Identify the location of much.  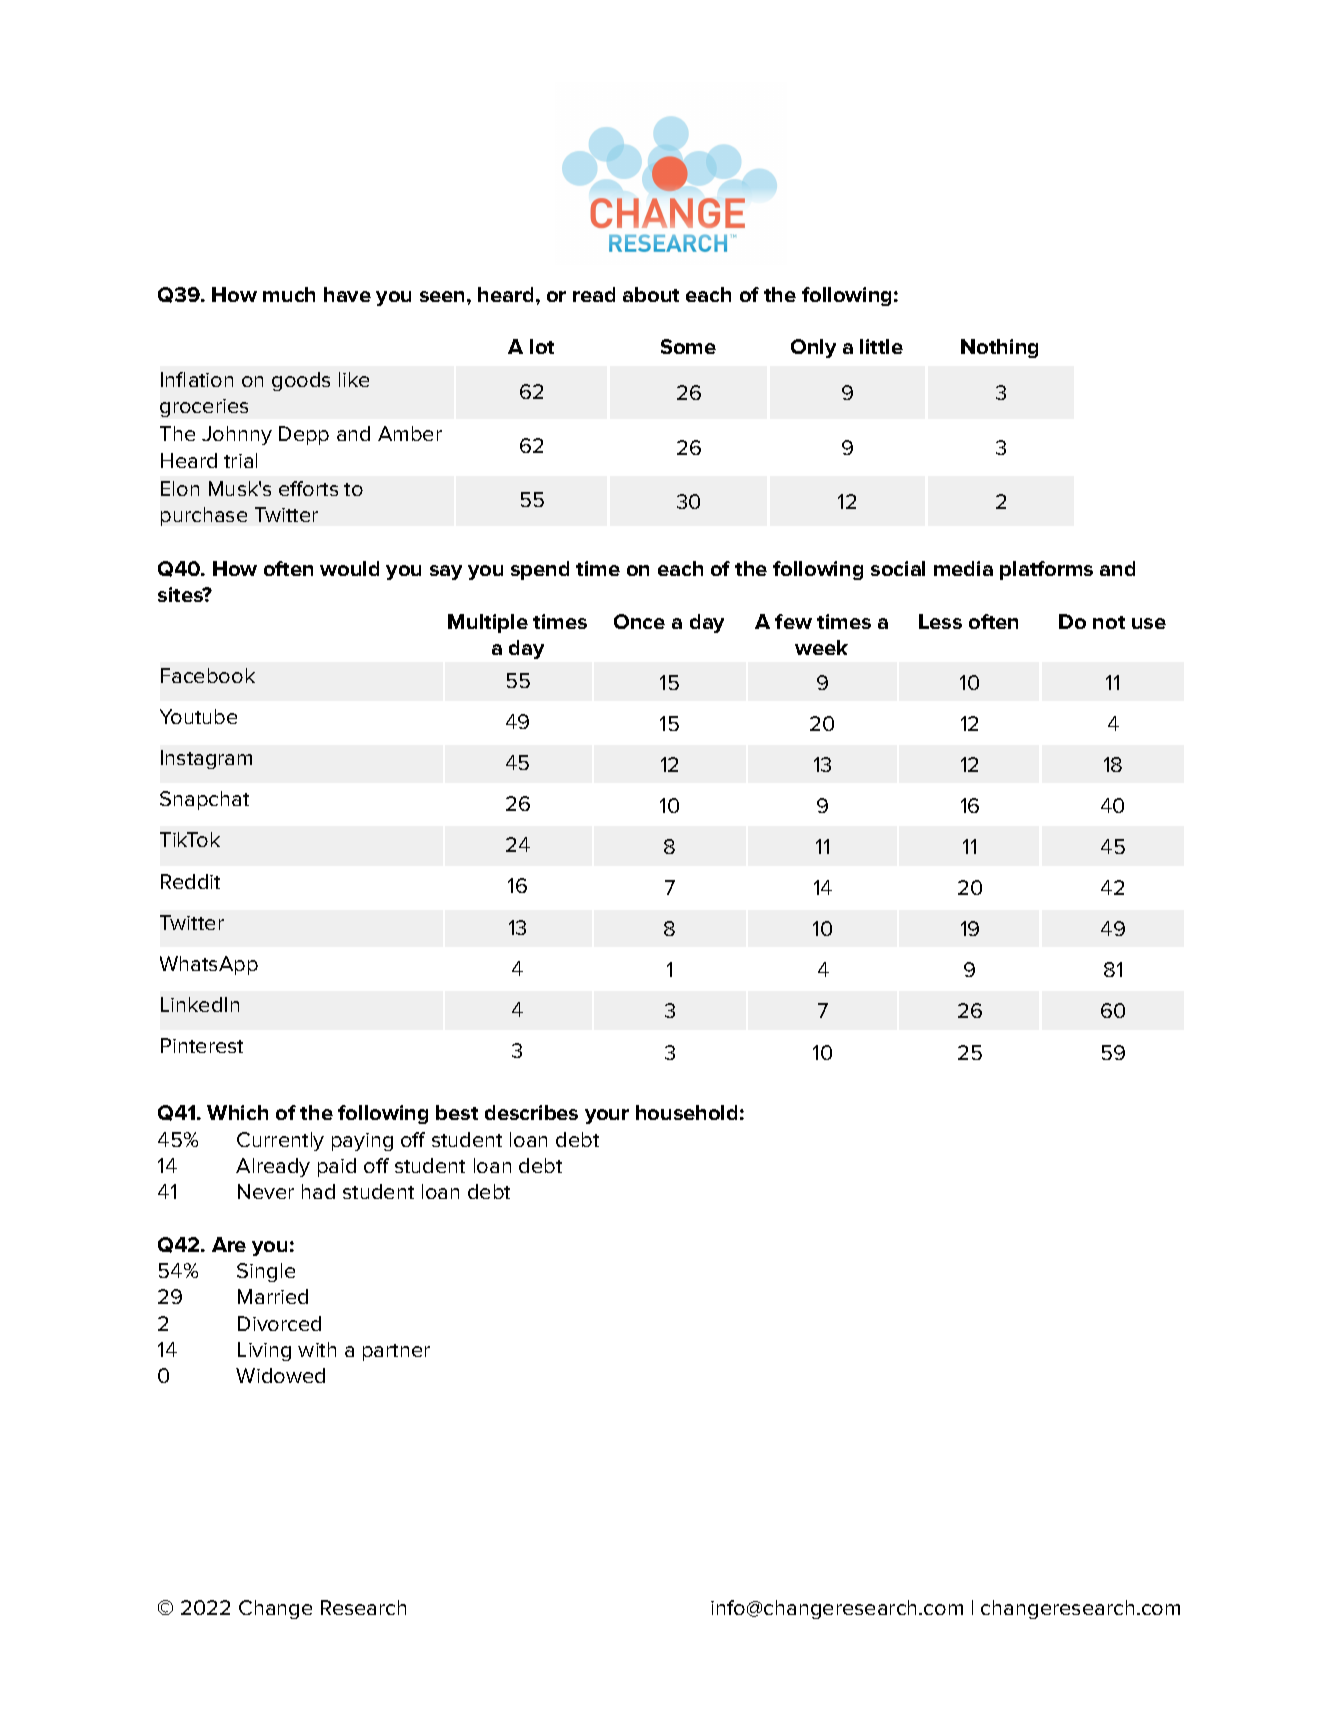
(289, 294).
